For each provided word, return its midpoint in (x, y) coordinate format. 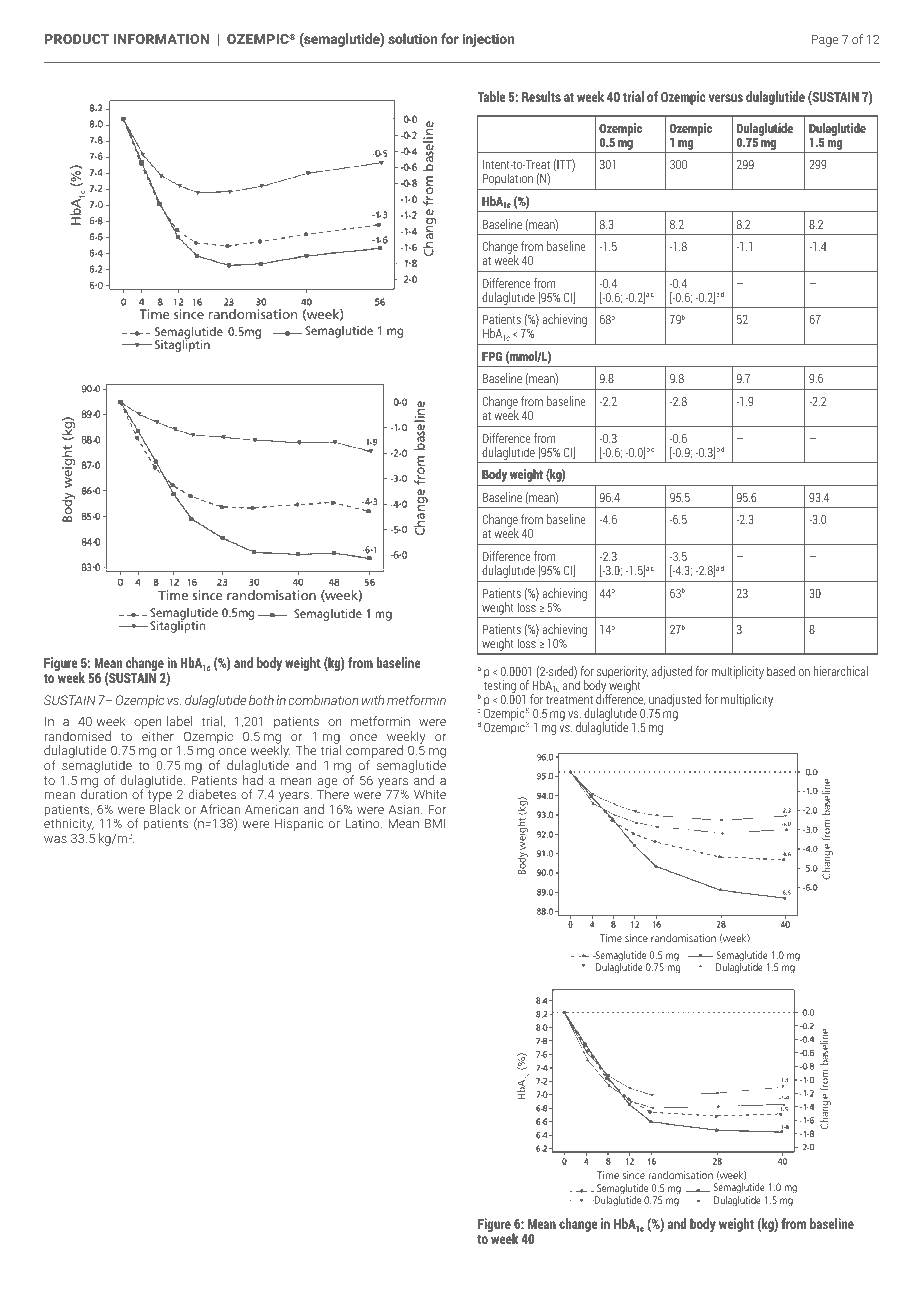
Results (541, 96)
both (261, 700)
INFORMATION (161, 39)
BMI (435, 823)
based (781, 671)
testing (500, 685)
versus (726, 98)
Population (508, 179)
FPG (492, 356)
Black (165, 809)
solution (412, 38)
